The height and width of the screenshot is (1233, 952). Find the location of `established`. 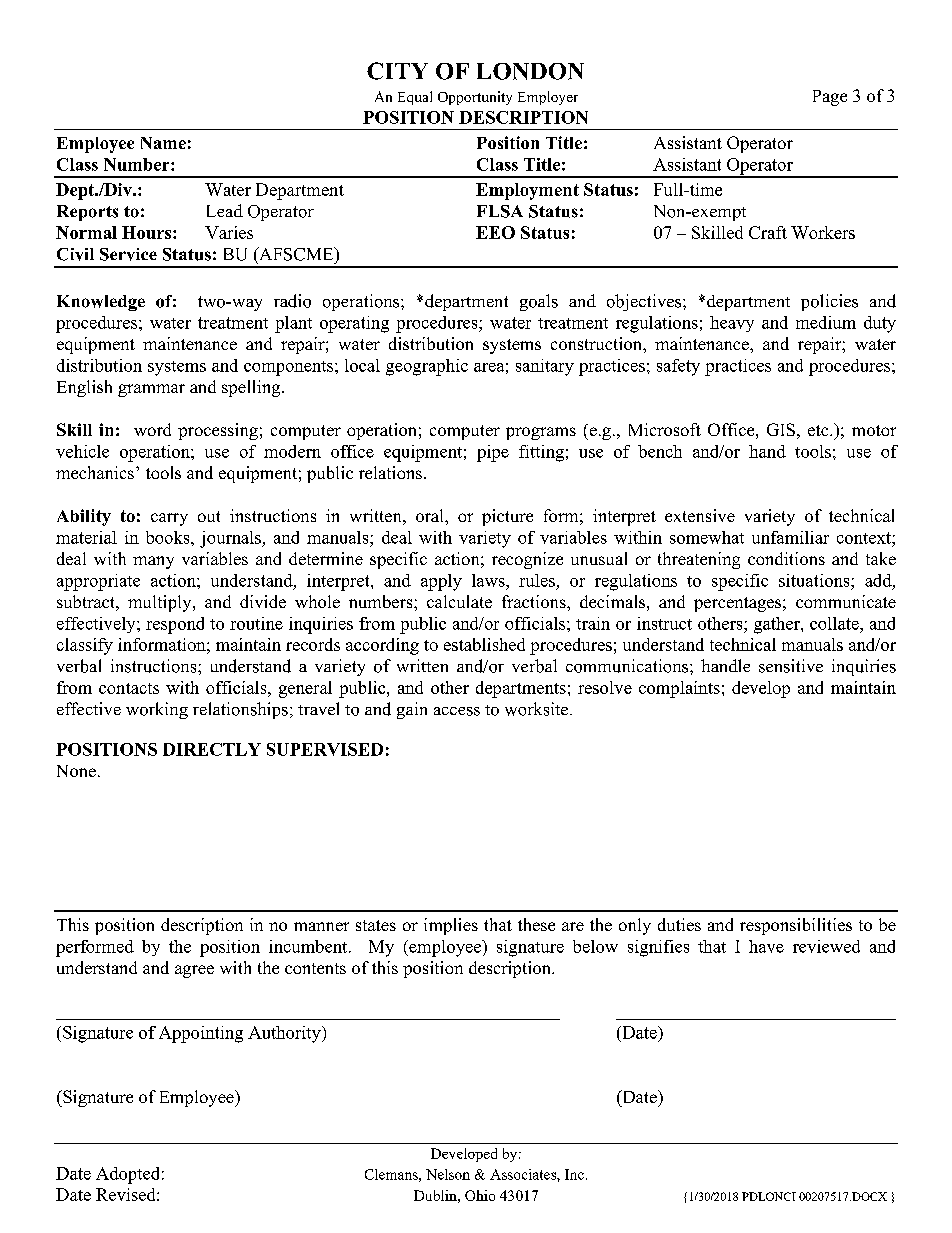

established is located at coordinates (484, 644).
